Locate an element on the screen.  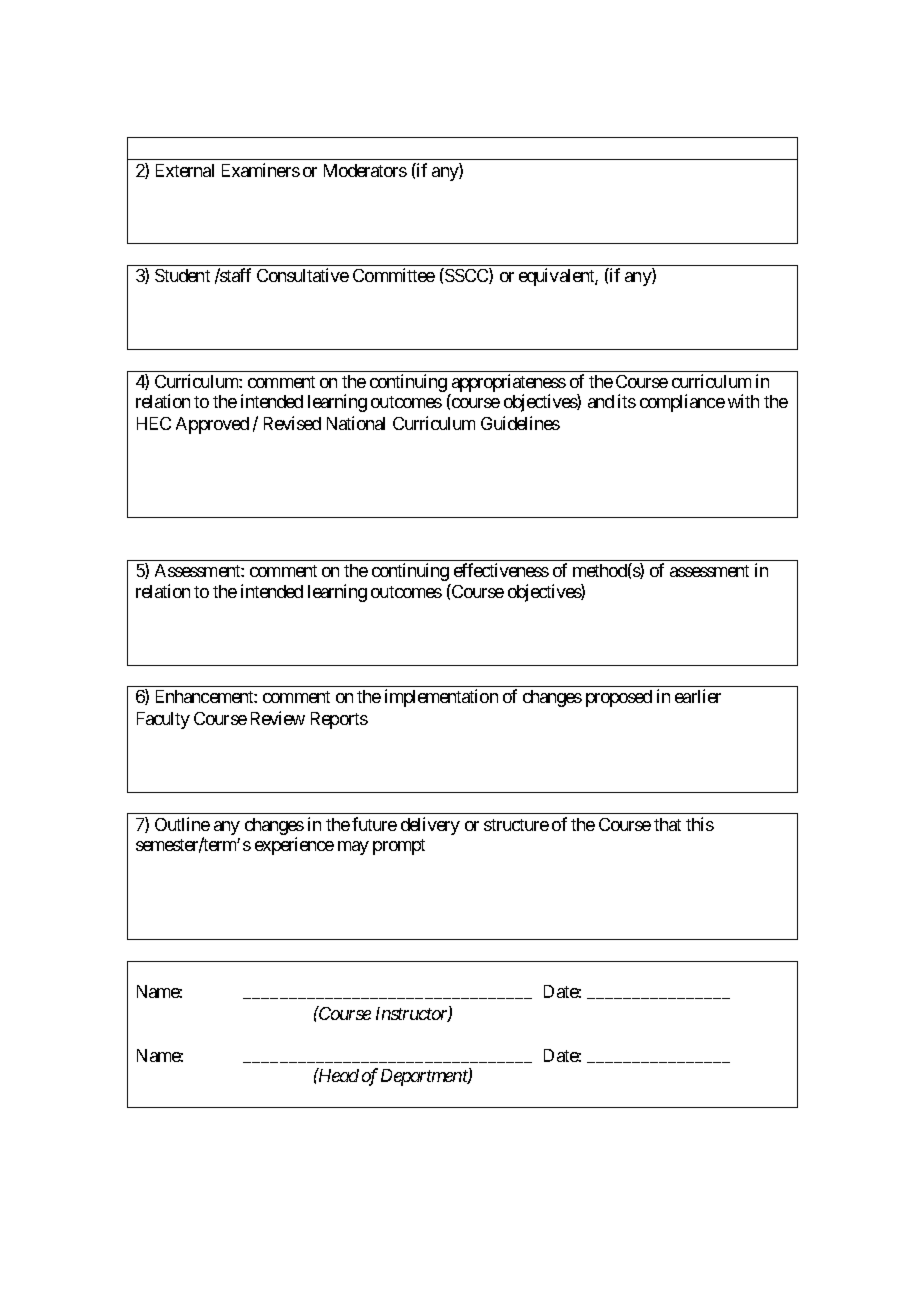
Examiners is located at coordinates (261, 170).
